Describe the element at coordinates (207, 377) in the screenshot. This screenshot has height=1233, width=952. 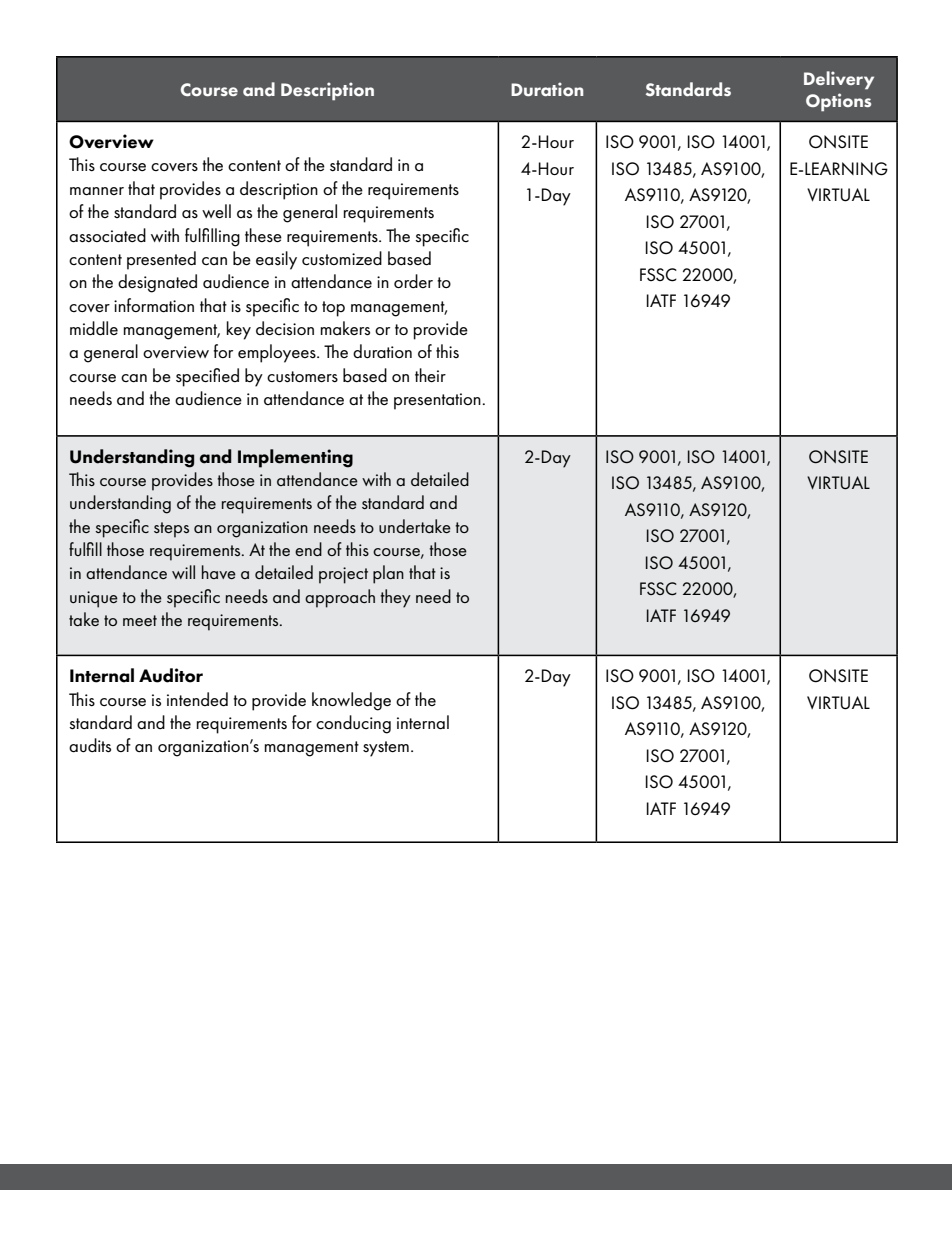
I see `specified` at that location.
